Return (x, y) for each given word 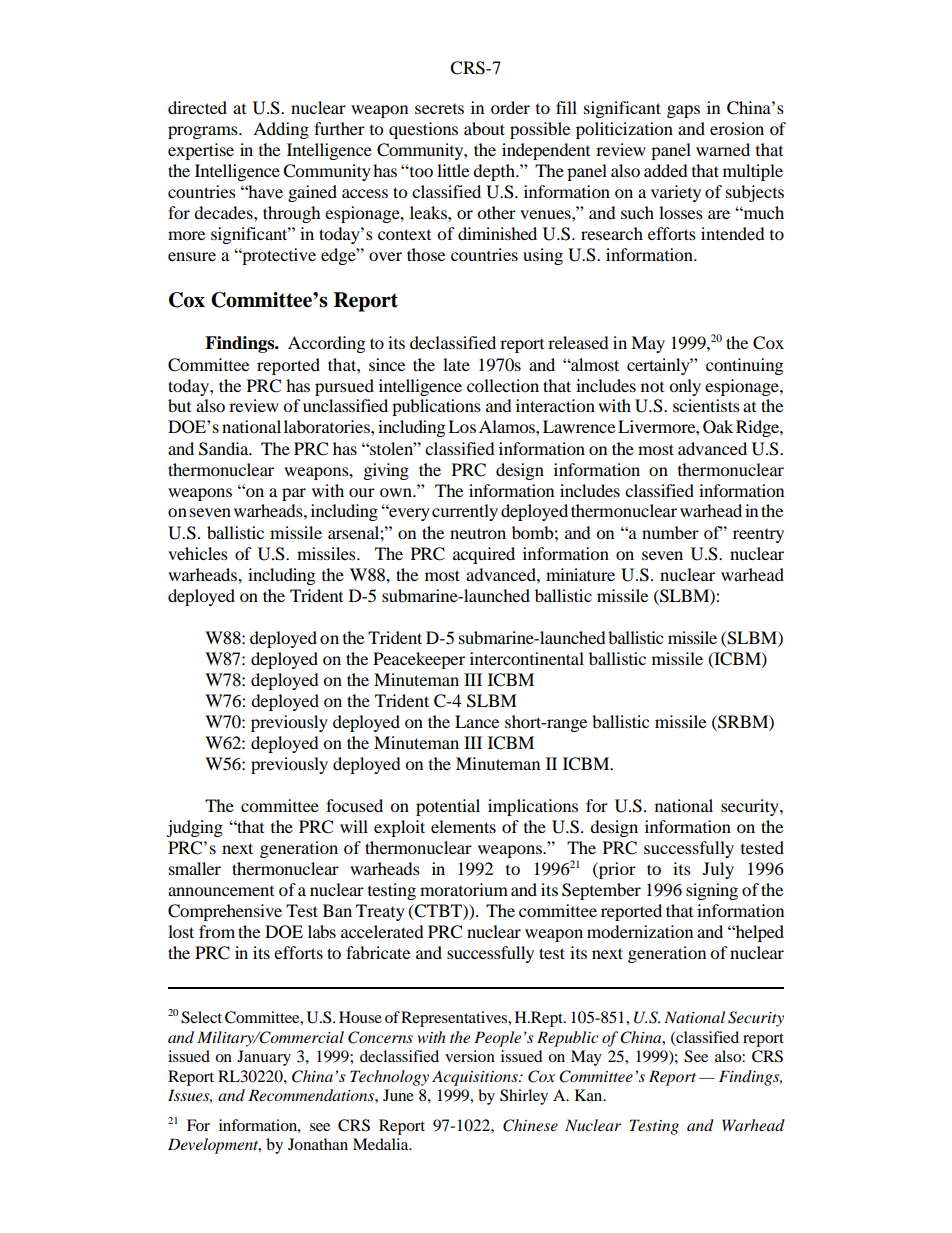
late (456, 364)
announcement (221, 891)
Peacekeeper (419, 660)
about (484, 128)
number (670, 532)
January (264, 1058)
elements (463, 826)
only (685, 387)
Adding (281, 130)
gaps (683, 111)
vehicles (198, 553)
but (179, 405)
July (718, 870)
